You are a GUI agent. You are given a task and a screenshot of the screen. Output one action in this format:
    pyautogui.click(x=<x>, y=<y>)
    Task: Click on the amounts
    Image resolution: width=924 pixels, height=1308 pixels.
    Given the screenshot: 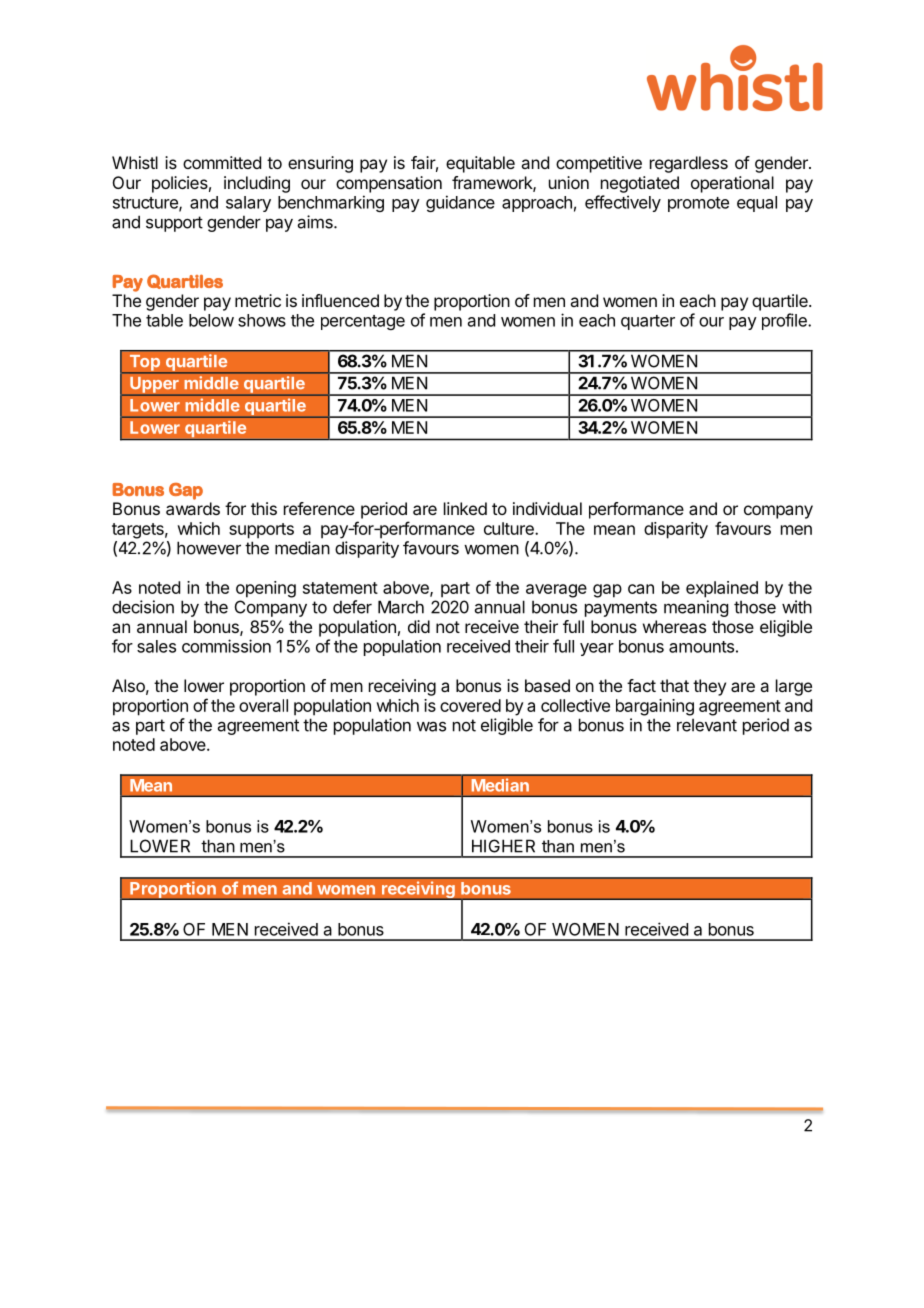 What is the action you would take?
    pyautogui.click(x=701, y=647)
